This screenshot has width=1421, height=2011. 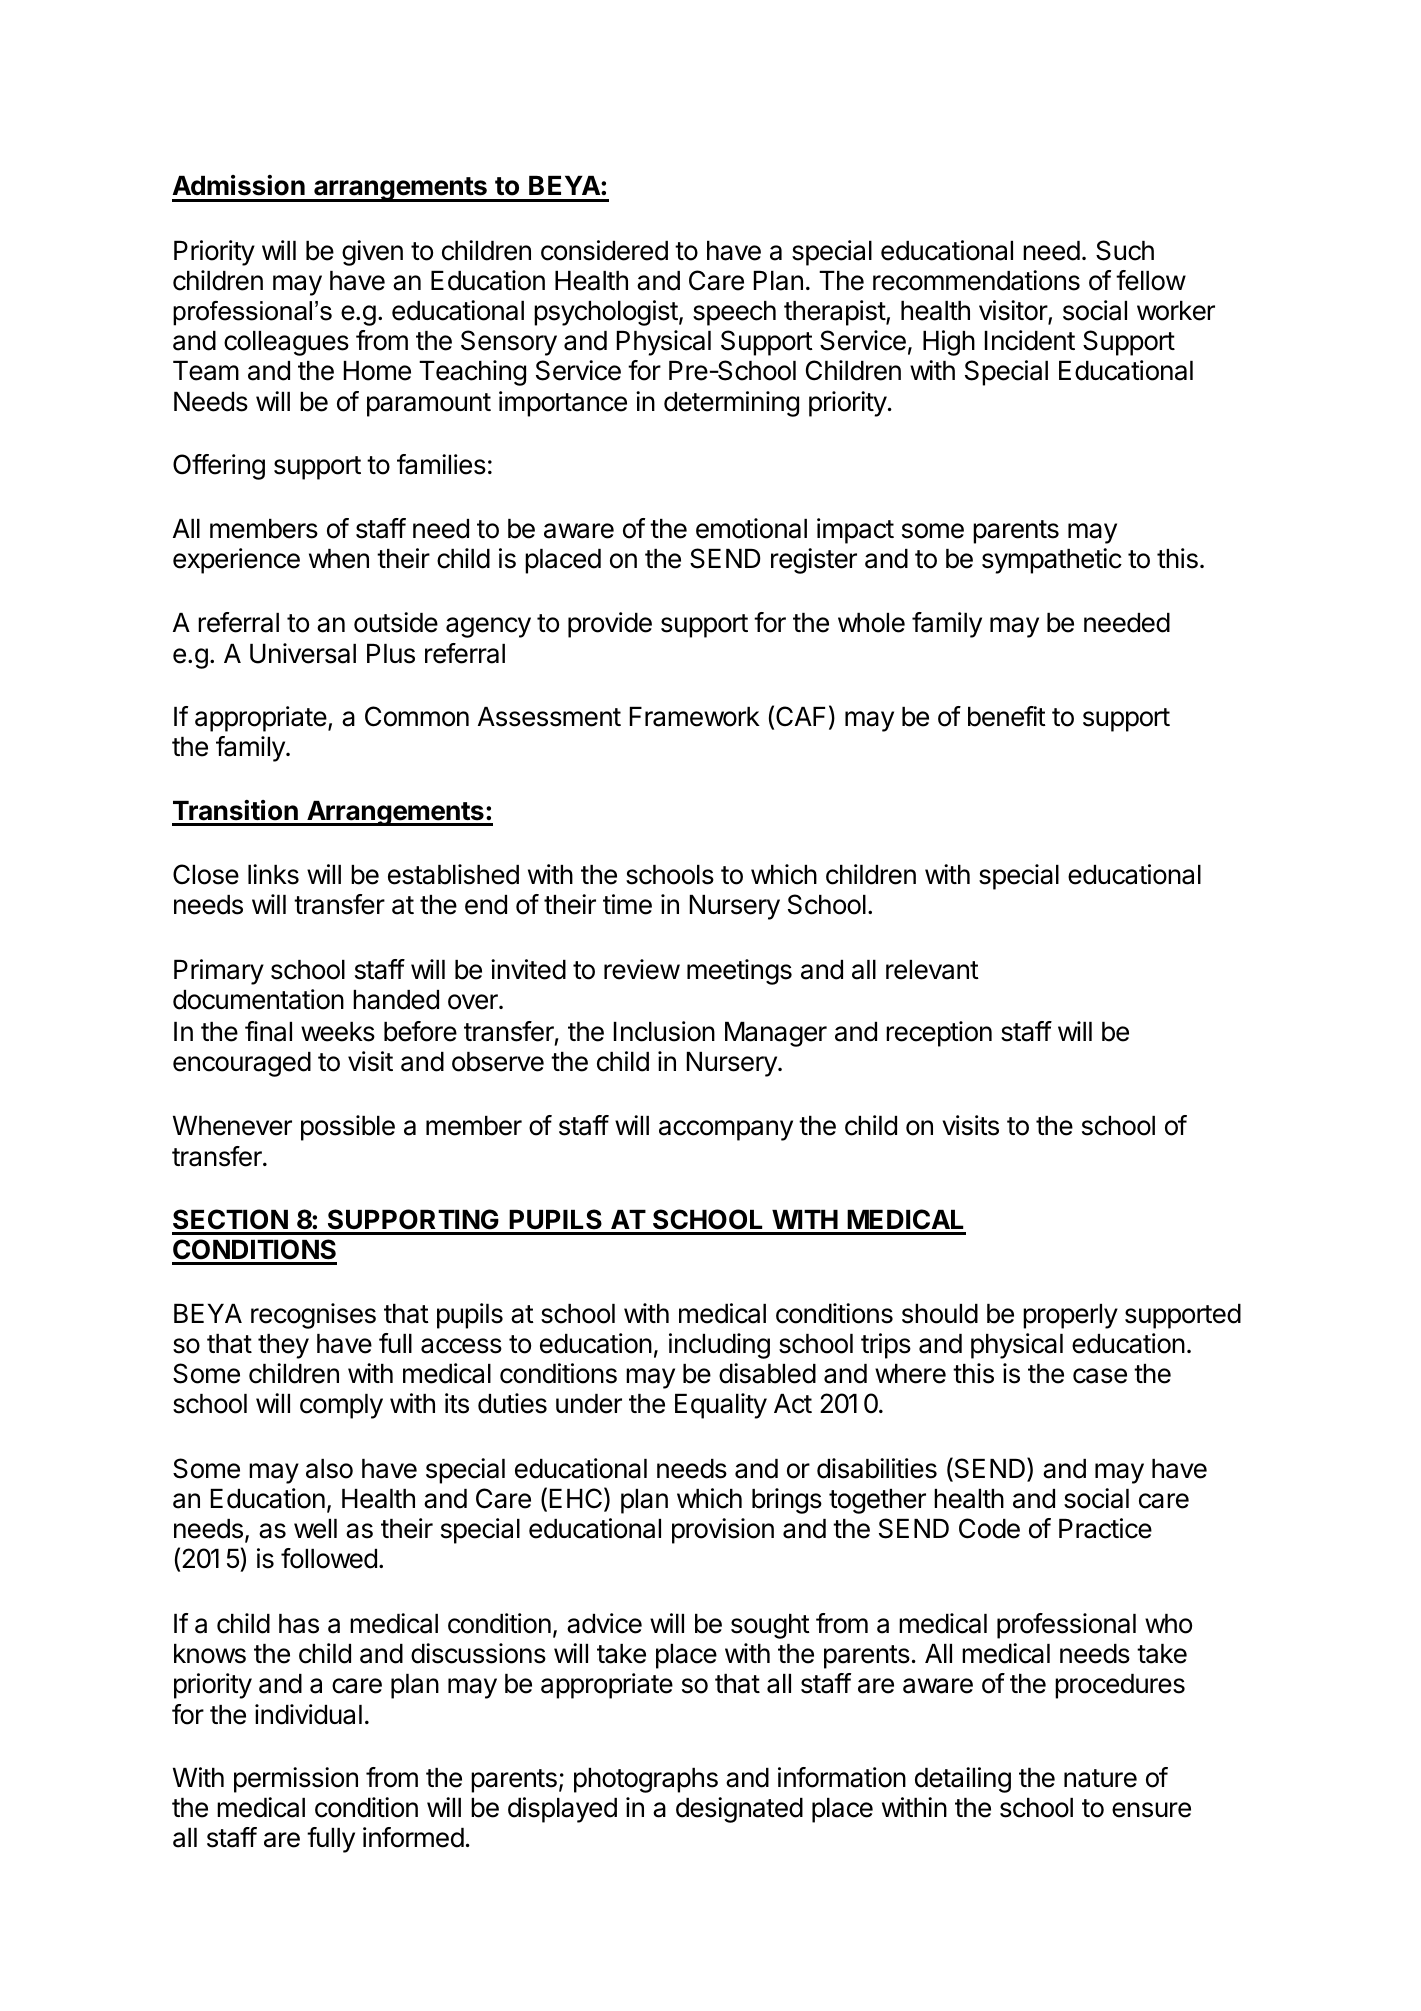 What do you see at coordinates (1100, 1778) in the screenshot?
I see `nature` at bounding box center [1100, 1778].
